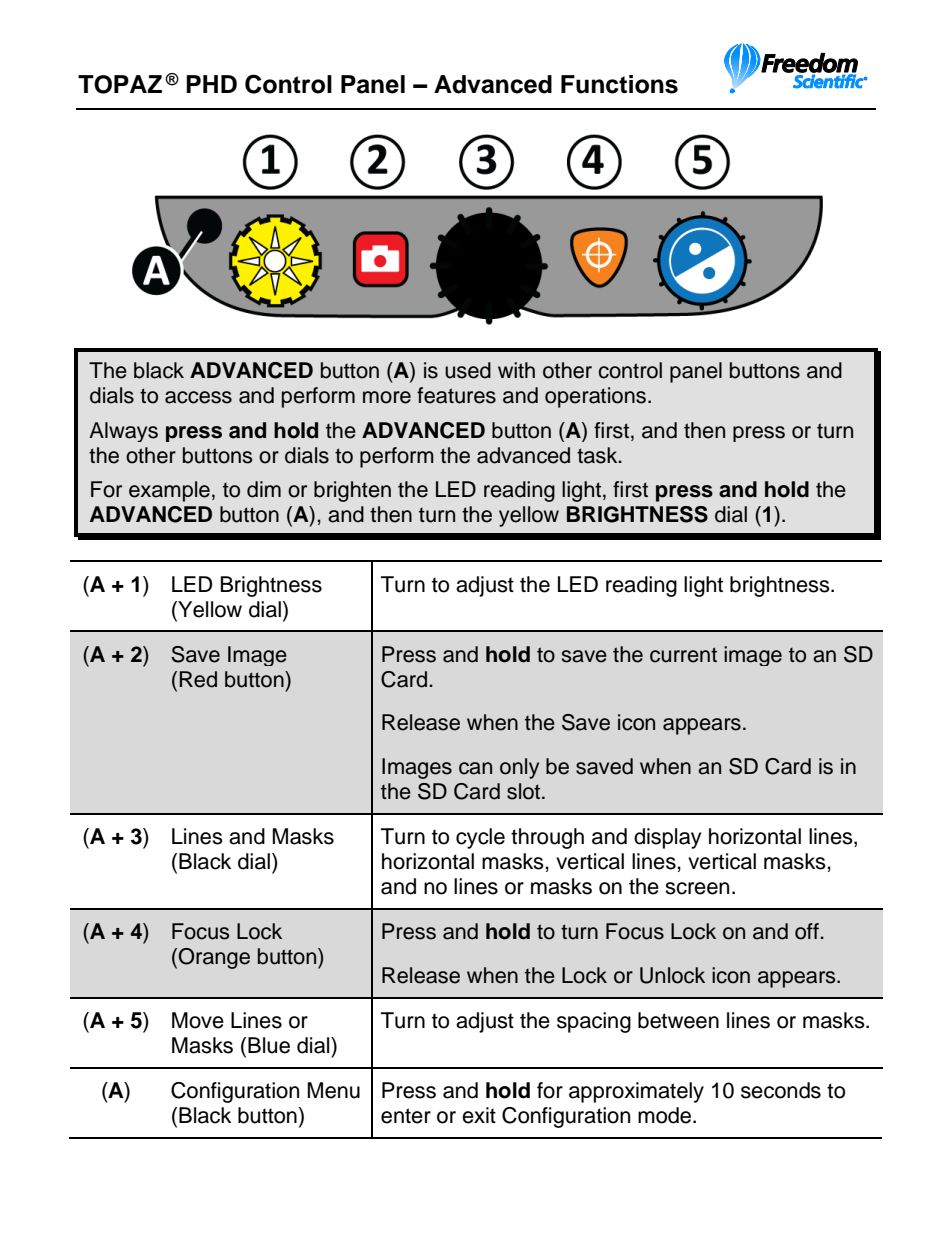 The image size is (952, 1233). I want to click on current, so click(683, 655).
